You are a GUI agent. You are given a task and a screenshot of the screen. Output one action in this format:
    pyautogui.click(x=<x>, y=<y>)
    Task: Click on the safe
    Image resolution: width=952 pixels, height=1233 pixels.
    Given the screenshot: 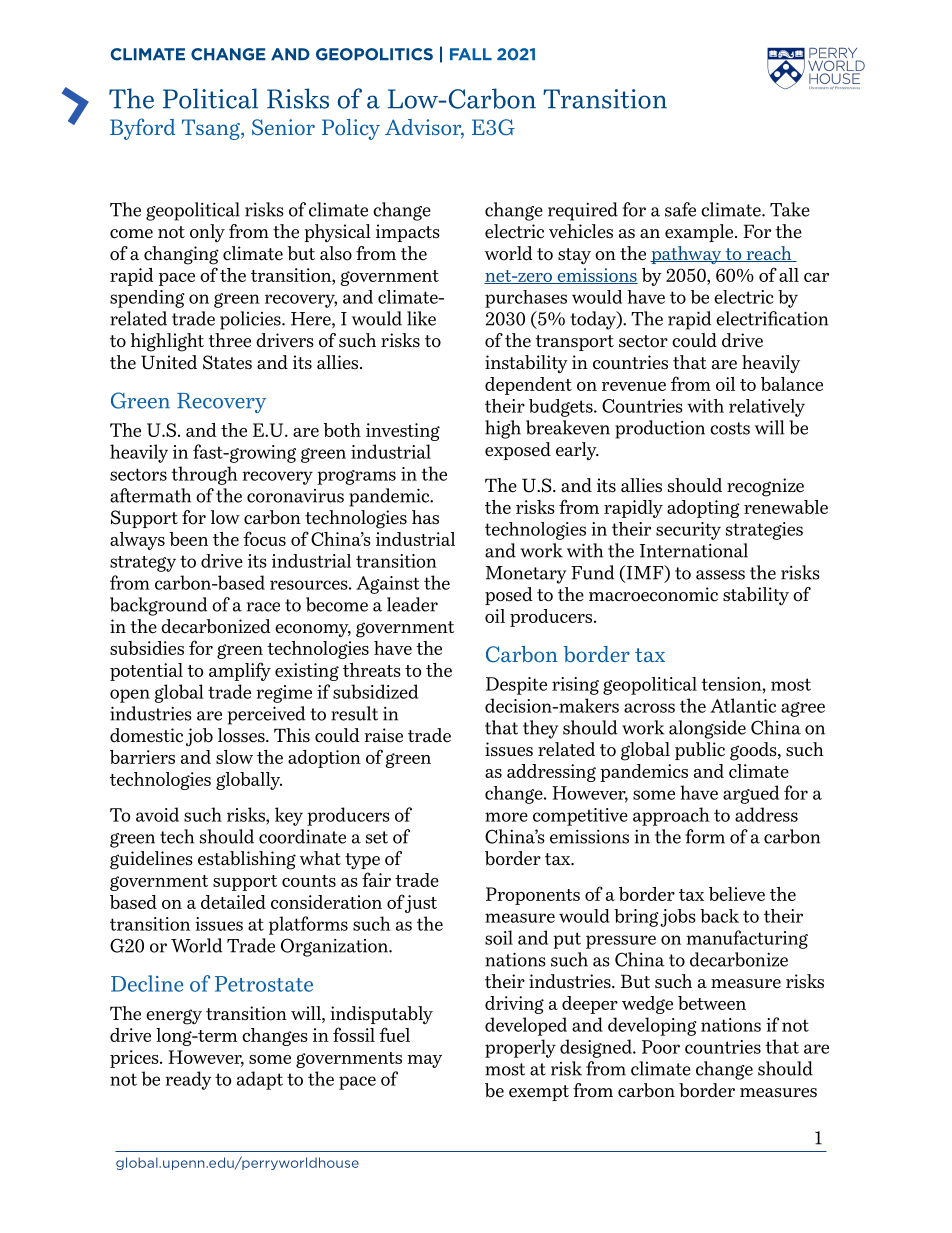 What is the action you would take?
    pyautogui.click(x=680, y=209)
